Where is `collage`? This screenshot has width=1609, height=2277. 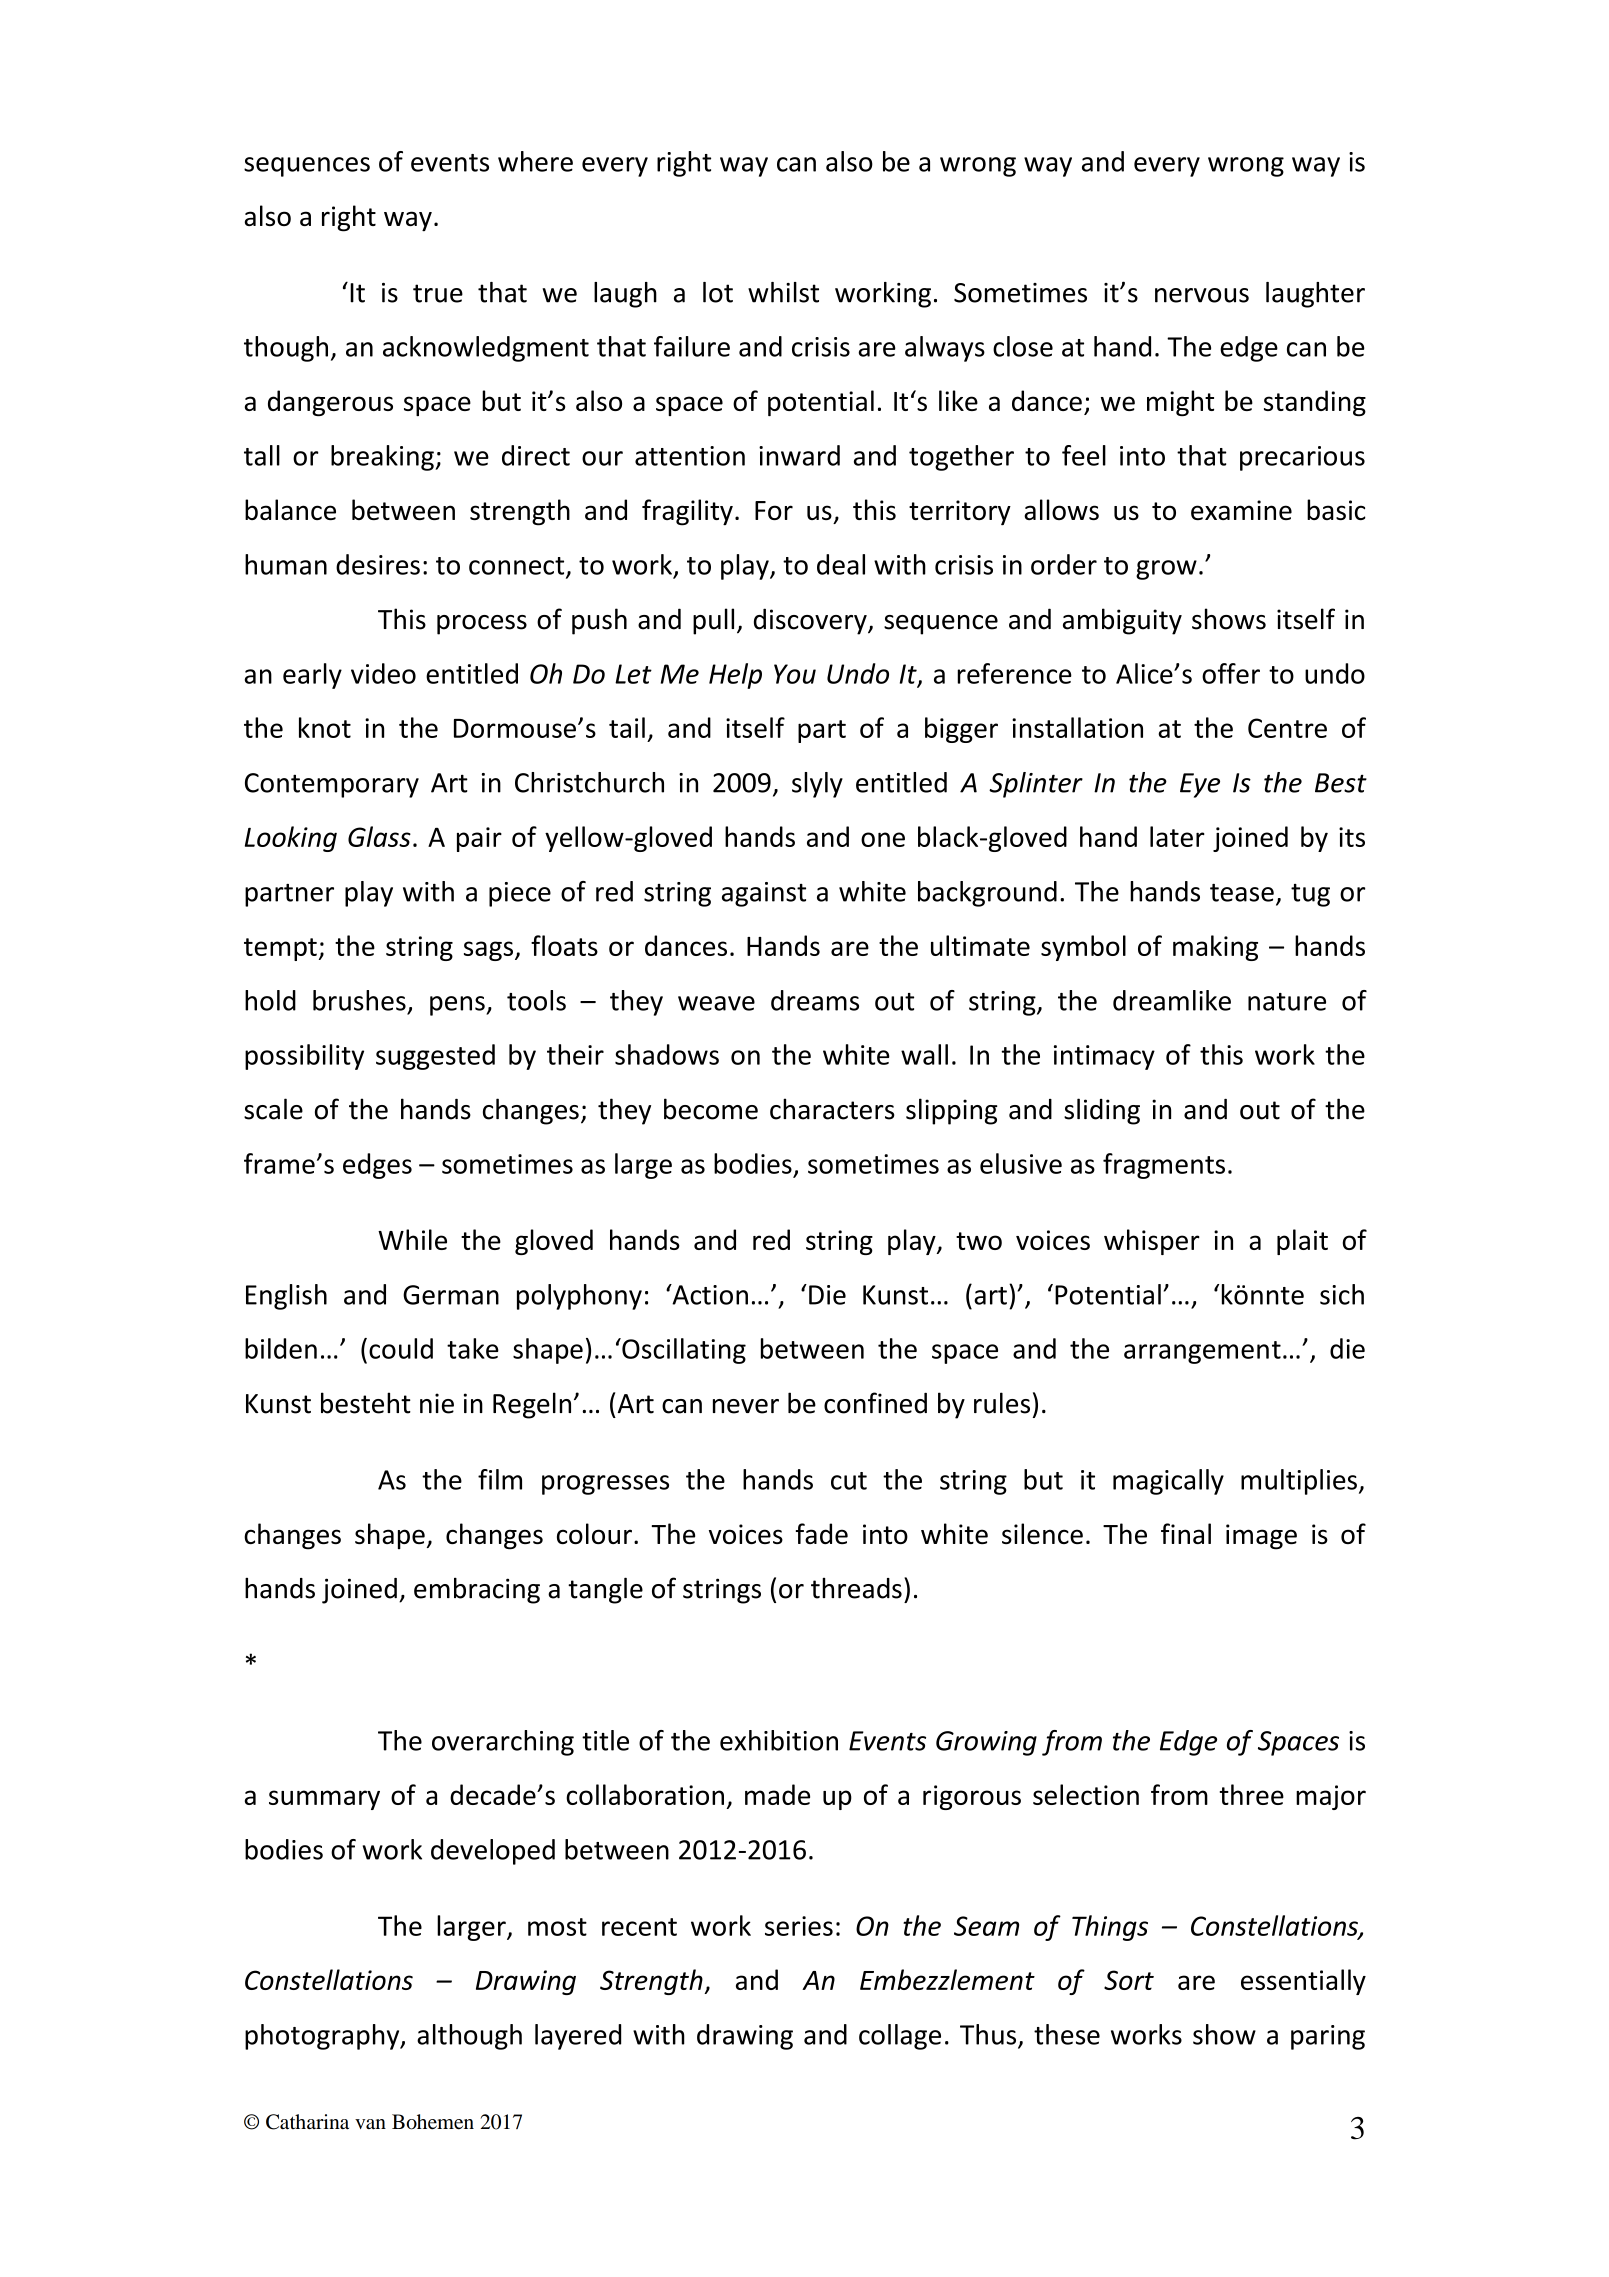
collage is located at coordinates (900, 2037).
